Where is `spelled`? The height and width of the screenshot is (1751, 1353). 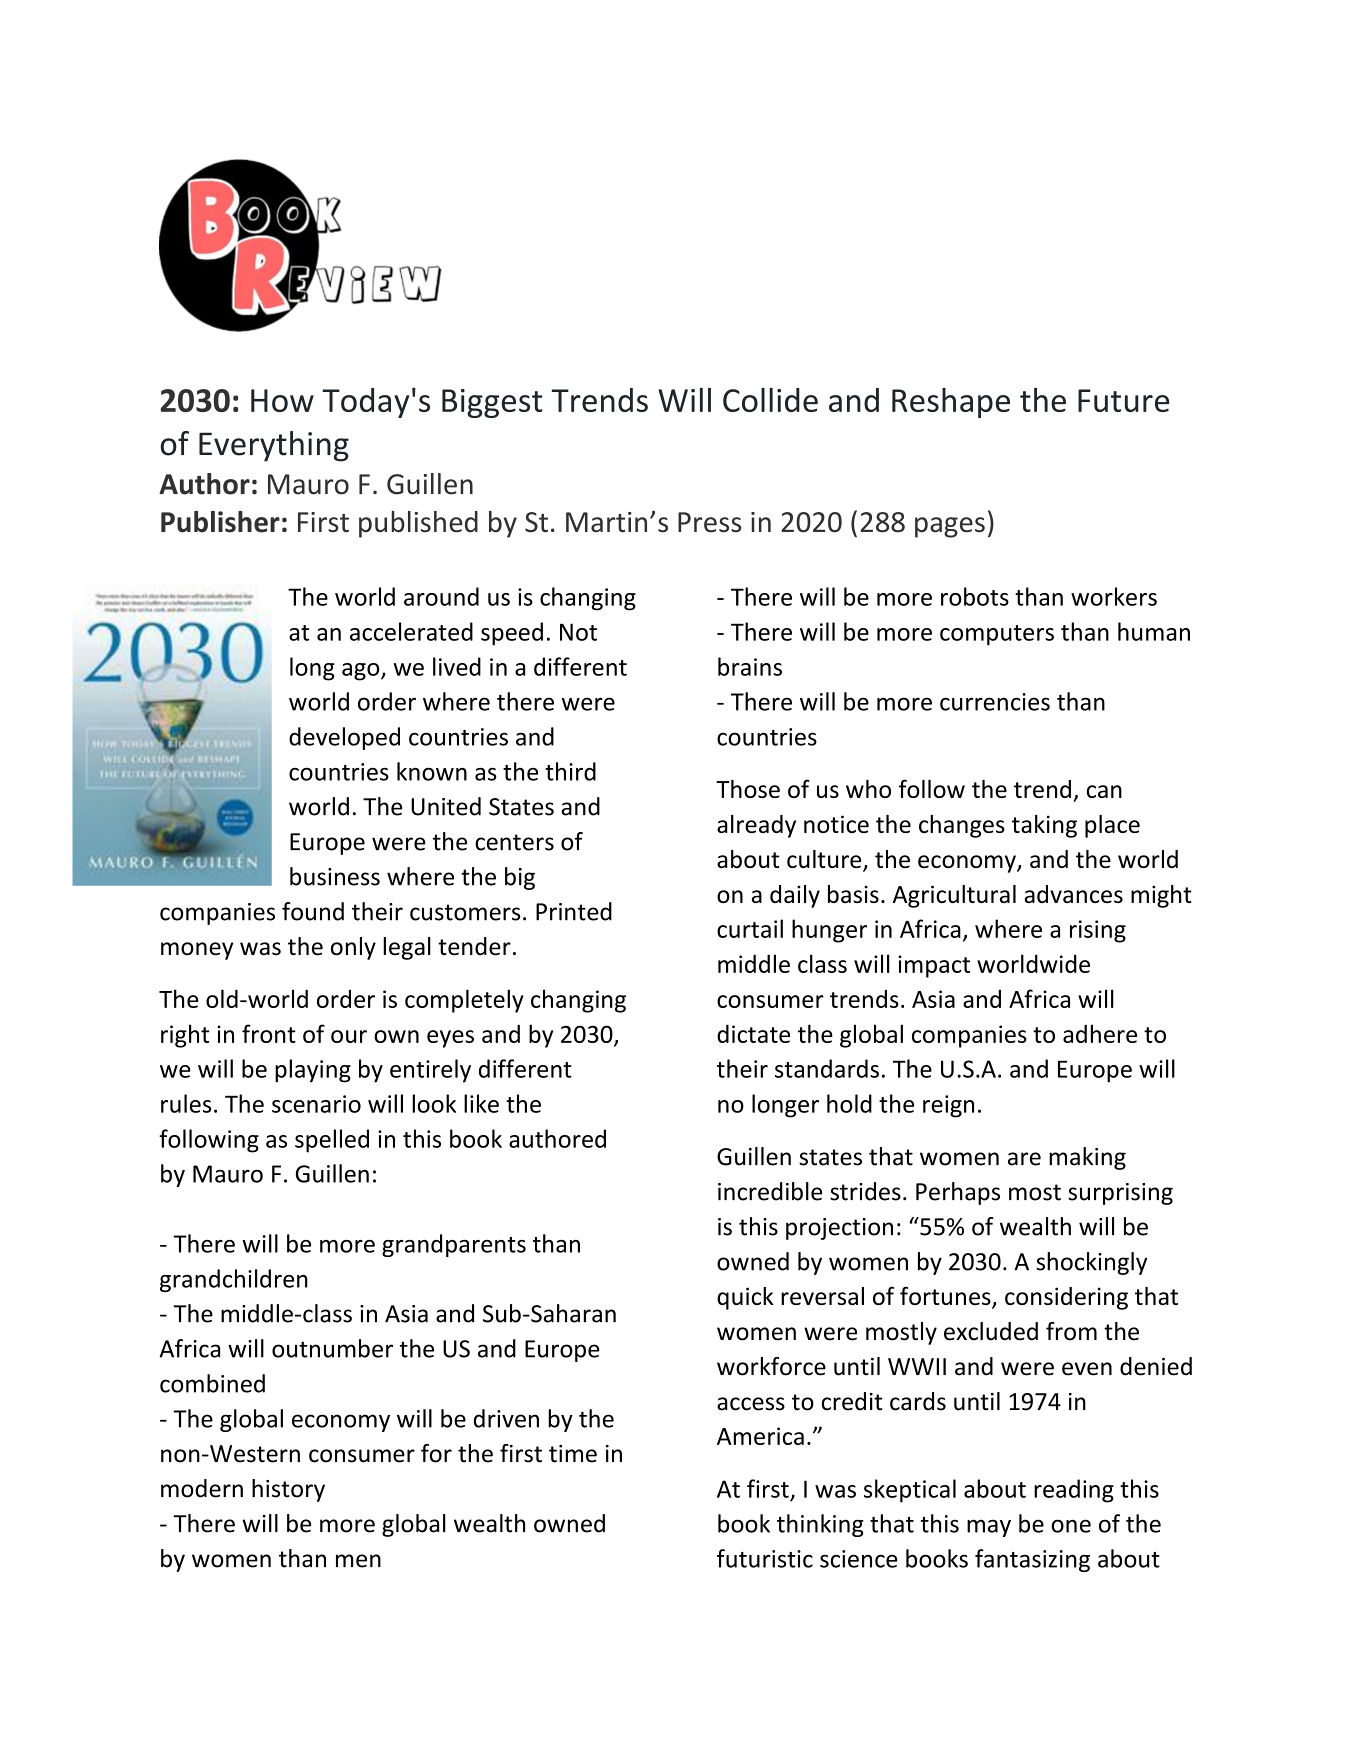 spelled is located at coordinates (332, 1141).
